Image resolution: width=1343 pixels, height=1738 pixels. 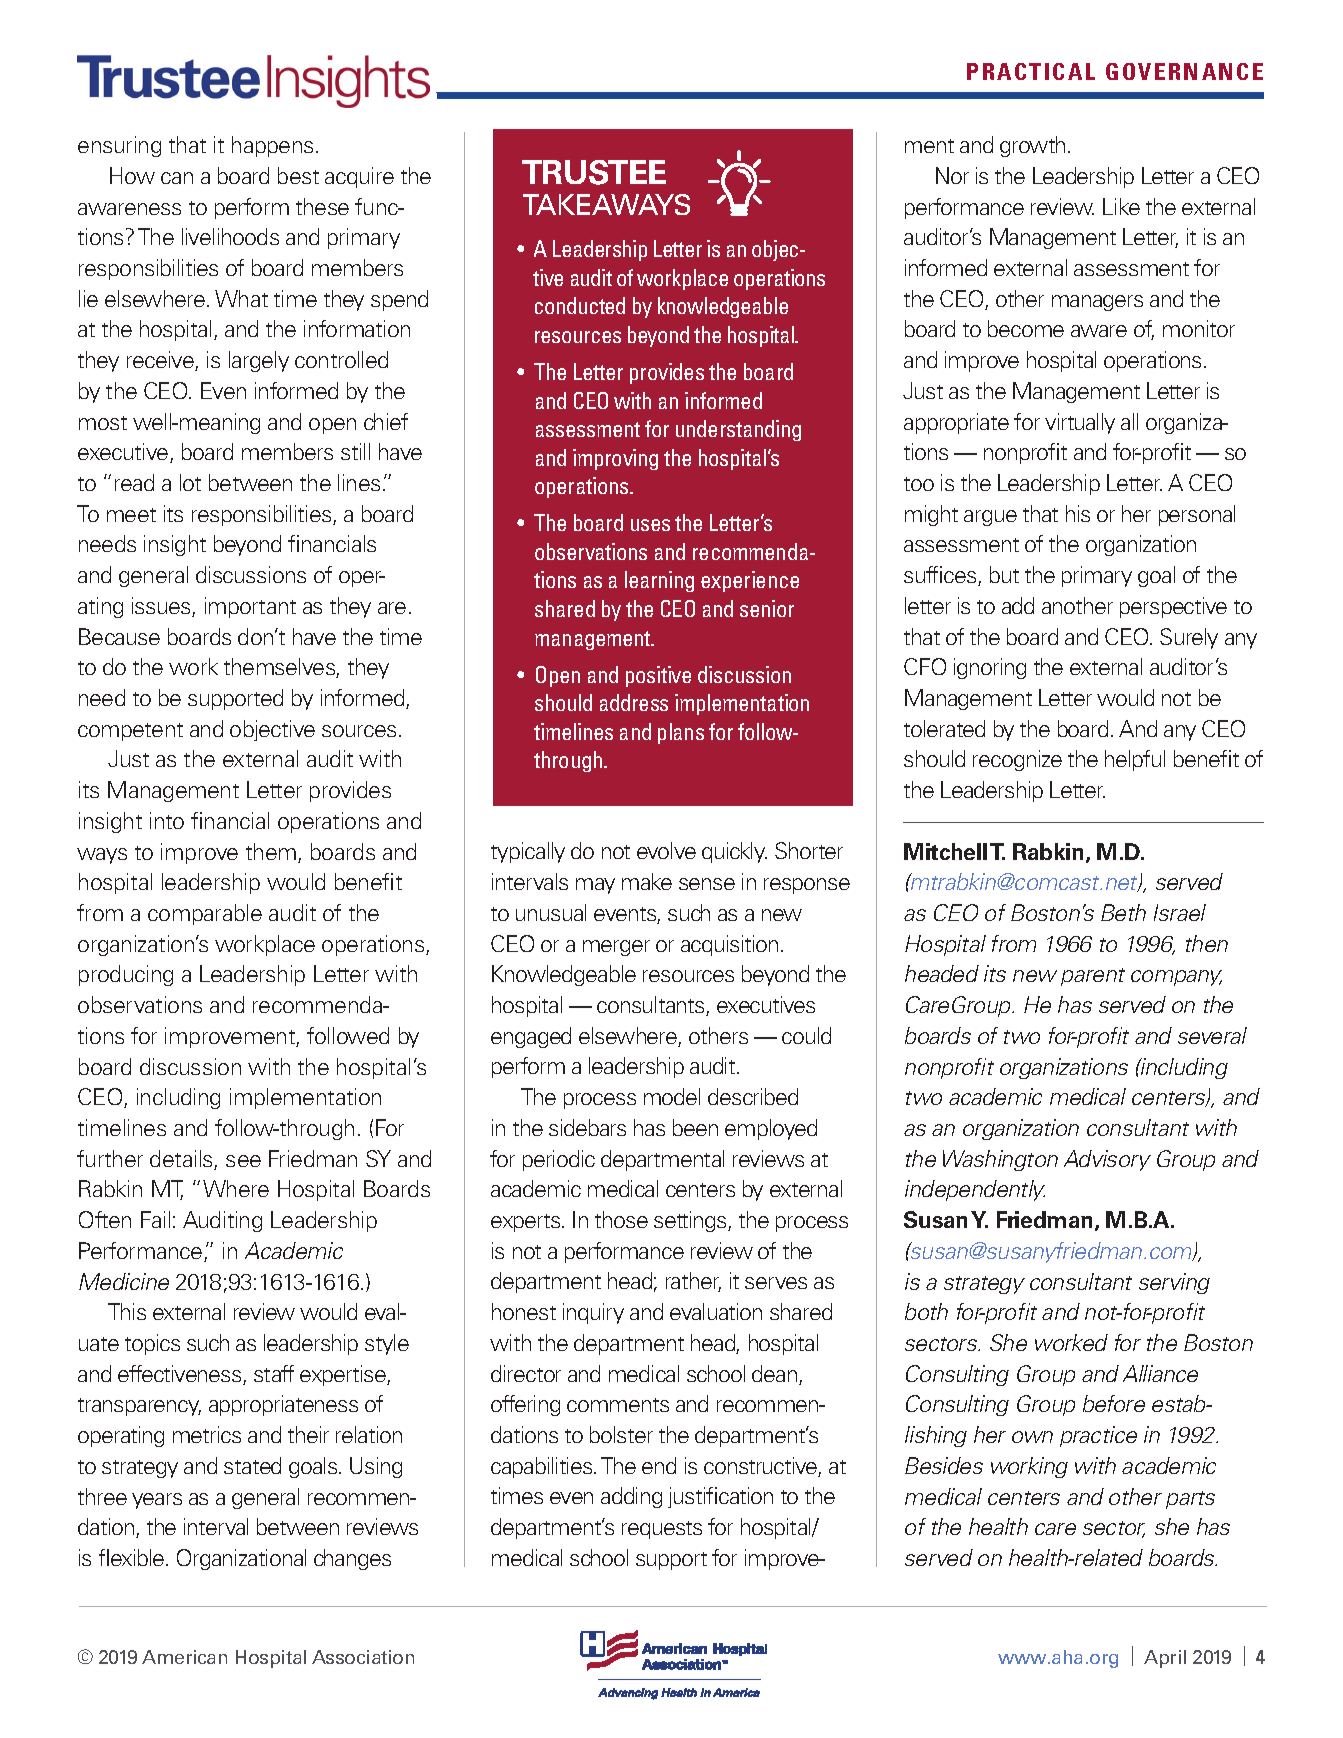 I want to click on argue, so click(x=990, y=518).
